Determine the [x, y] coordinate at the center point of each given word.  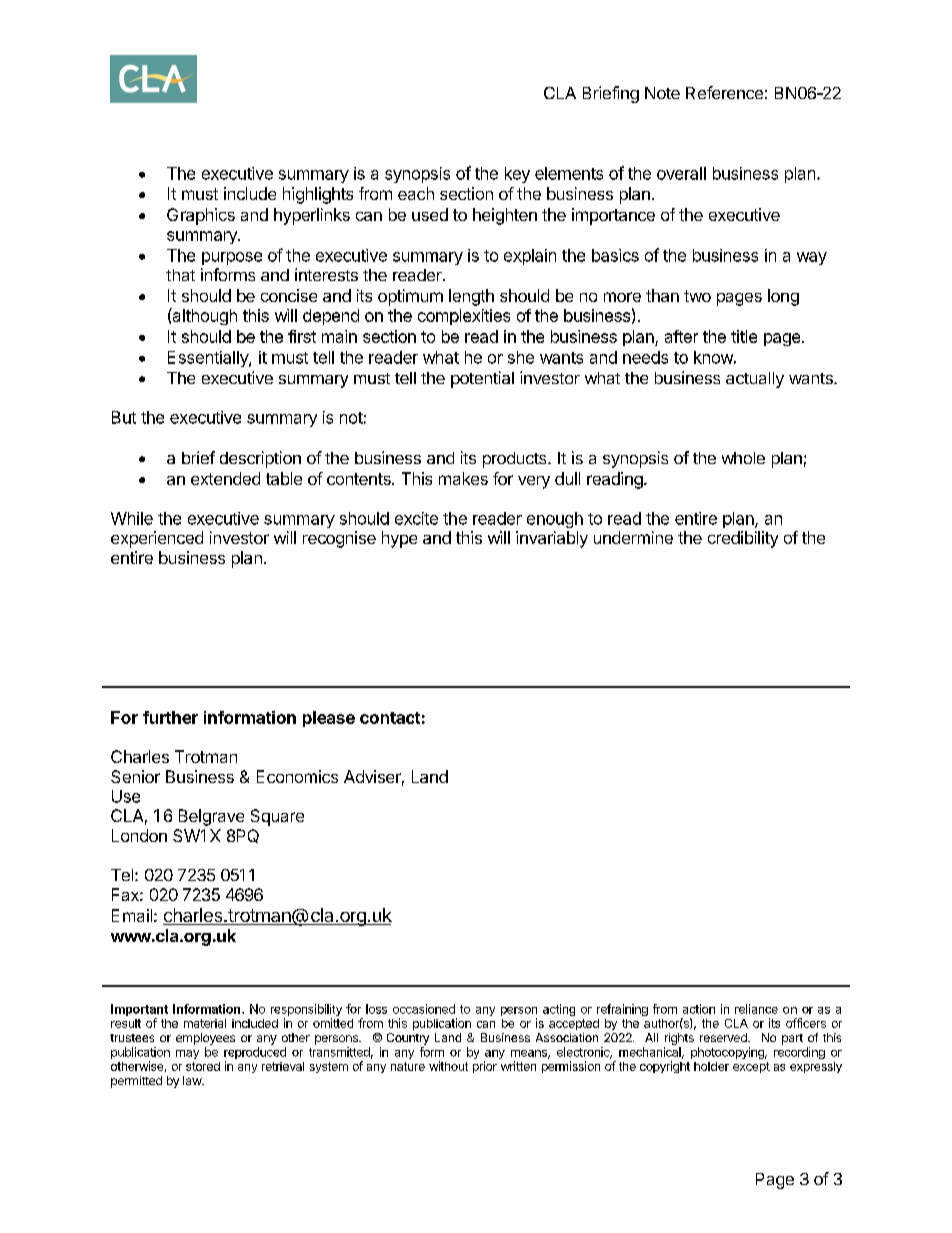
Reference [724, 92]
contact [390, 718]
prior [485, 1067]
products [516, 460]
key [517, 175]
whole [743, 458]
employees [205, 1039]
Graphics [201, 216]
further [170, 717]
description [260, 459]
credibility [743, 539]
